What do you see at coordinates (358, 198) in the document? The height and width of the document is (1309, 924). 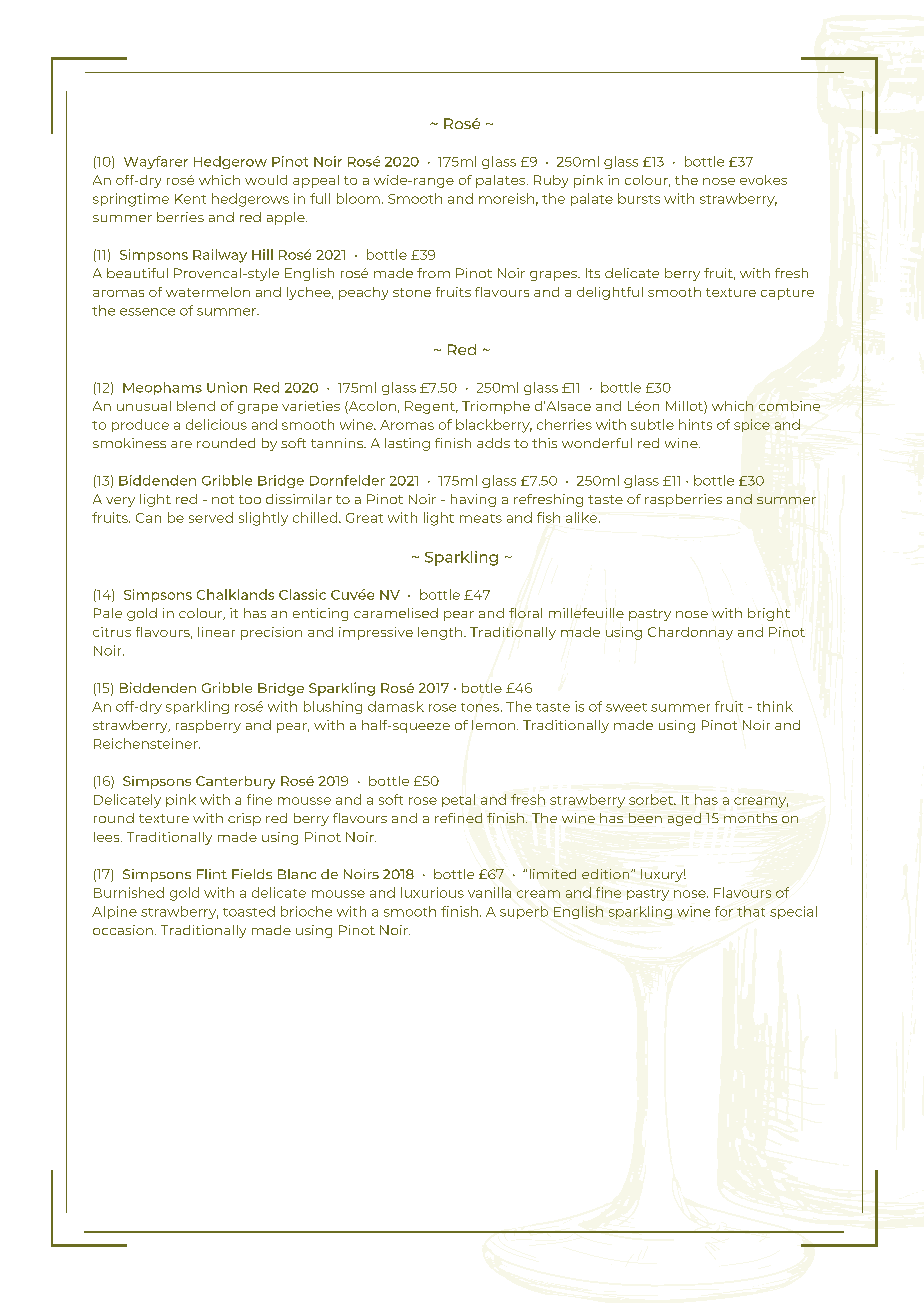 I see `bloom` at bounding box center [358, 198].
